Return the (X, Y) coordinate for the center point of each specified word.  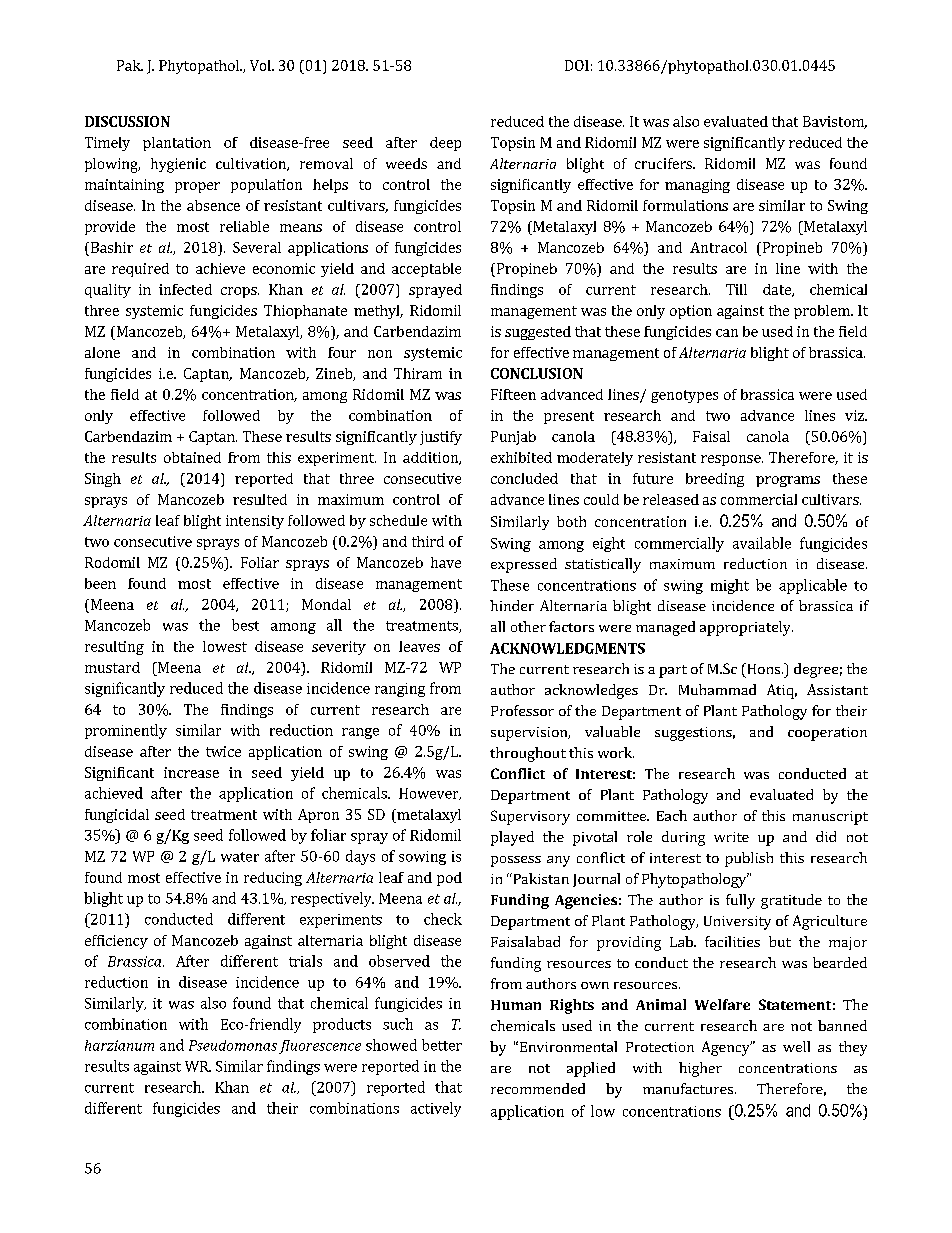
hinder (512, 605)
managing (697, 186)
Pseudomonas (233, 1045)
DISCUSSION (127, 121)
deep (445, 144)
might (730, 586)
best (245, 625)
